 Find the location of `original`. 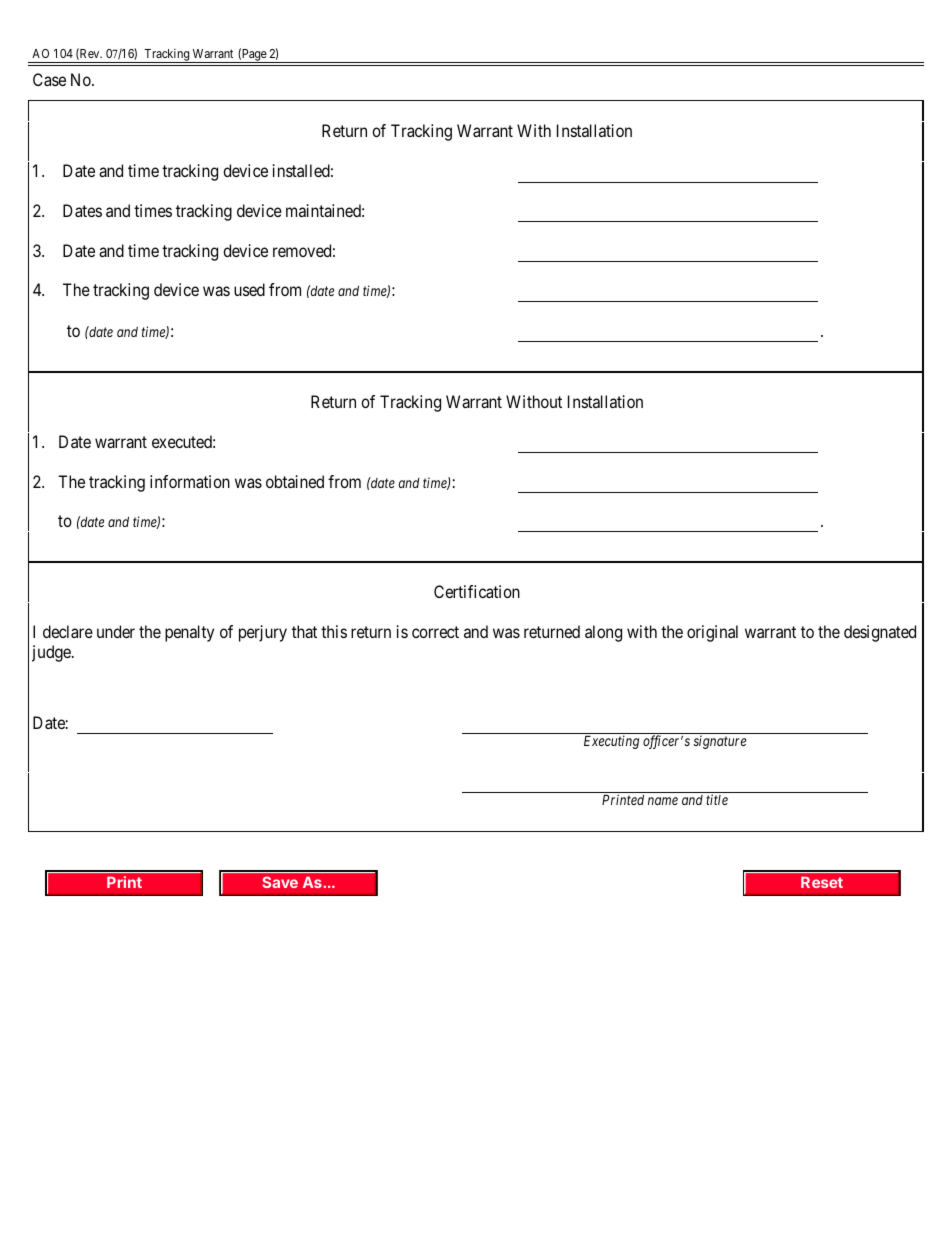

original is located at coordinates (712, 633).
